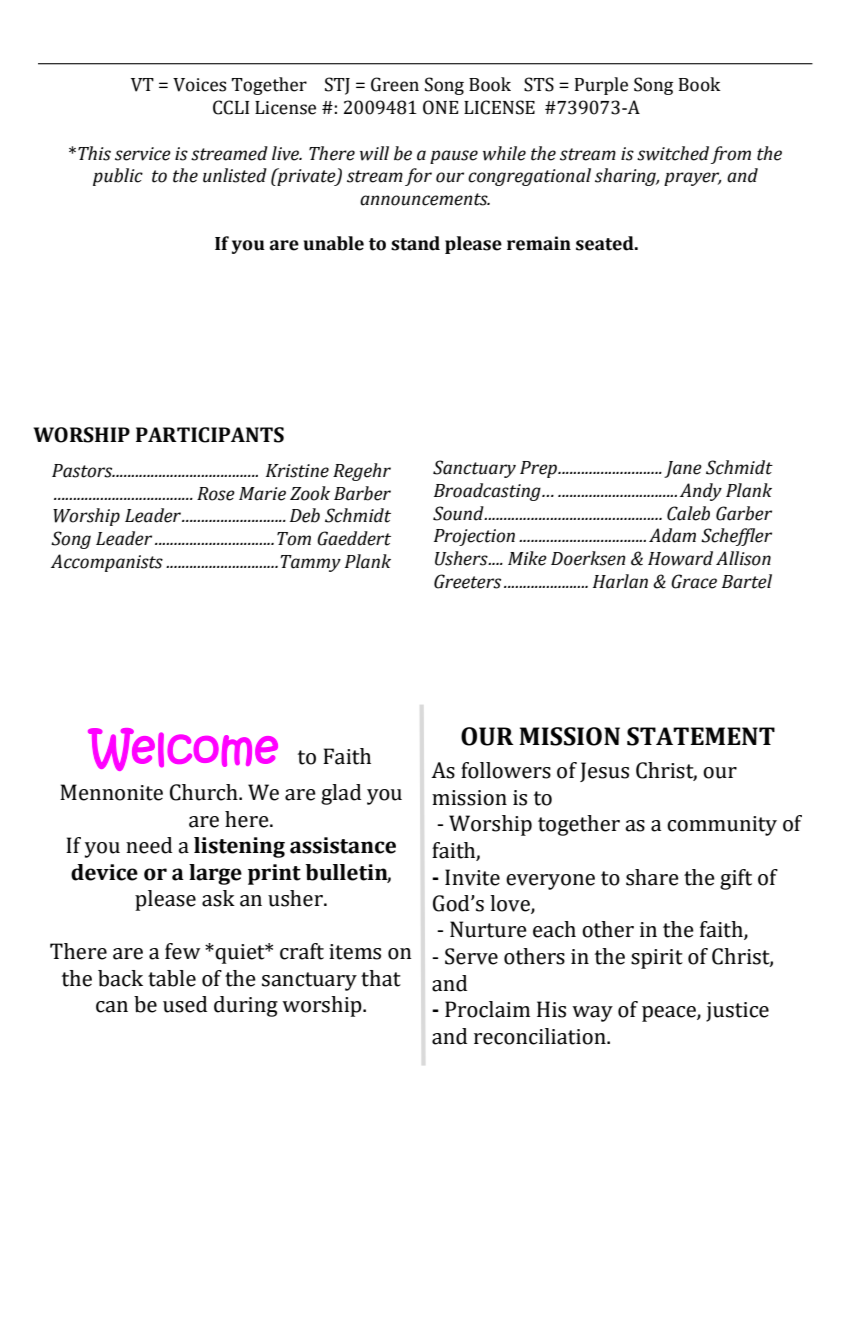 The image size is (853, 1318). Describe the element at coordinates (199, 85) in the document. I see `Voices` at that location.
